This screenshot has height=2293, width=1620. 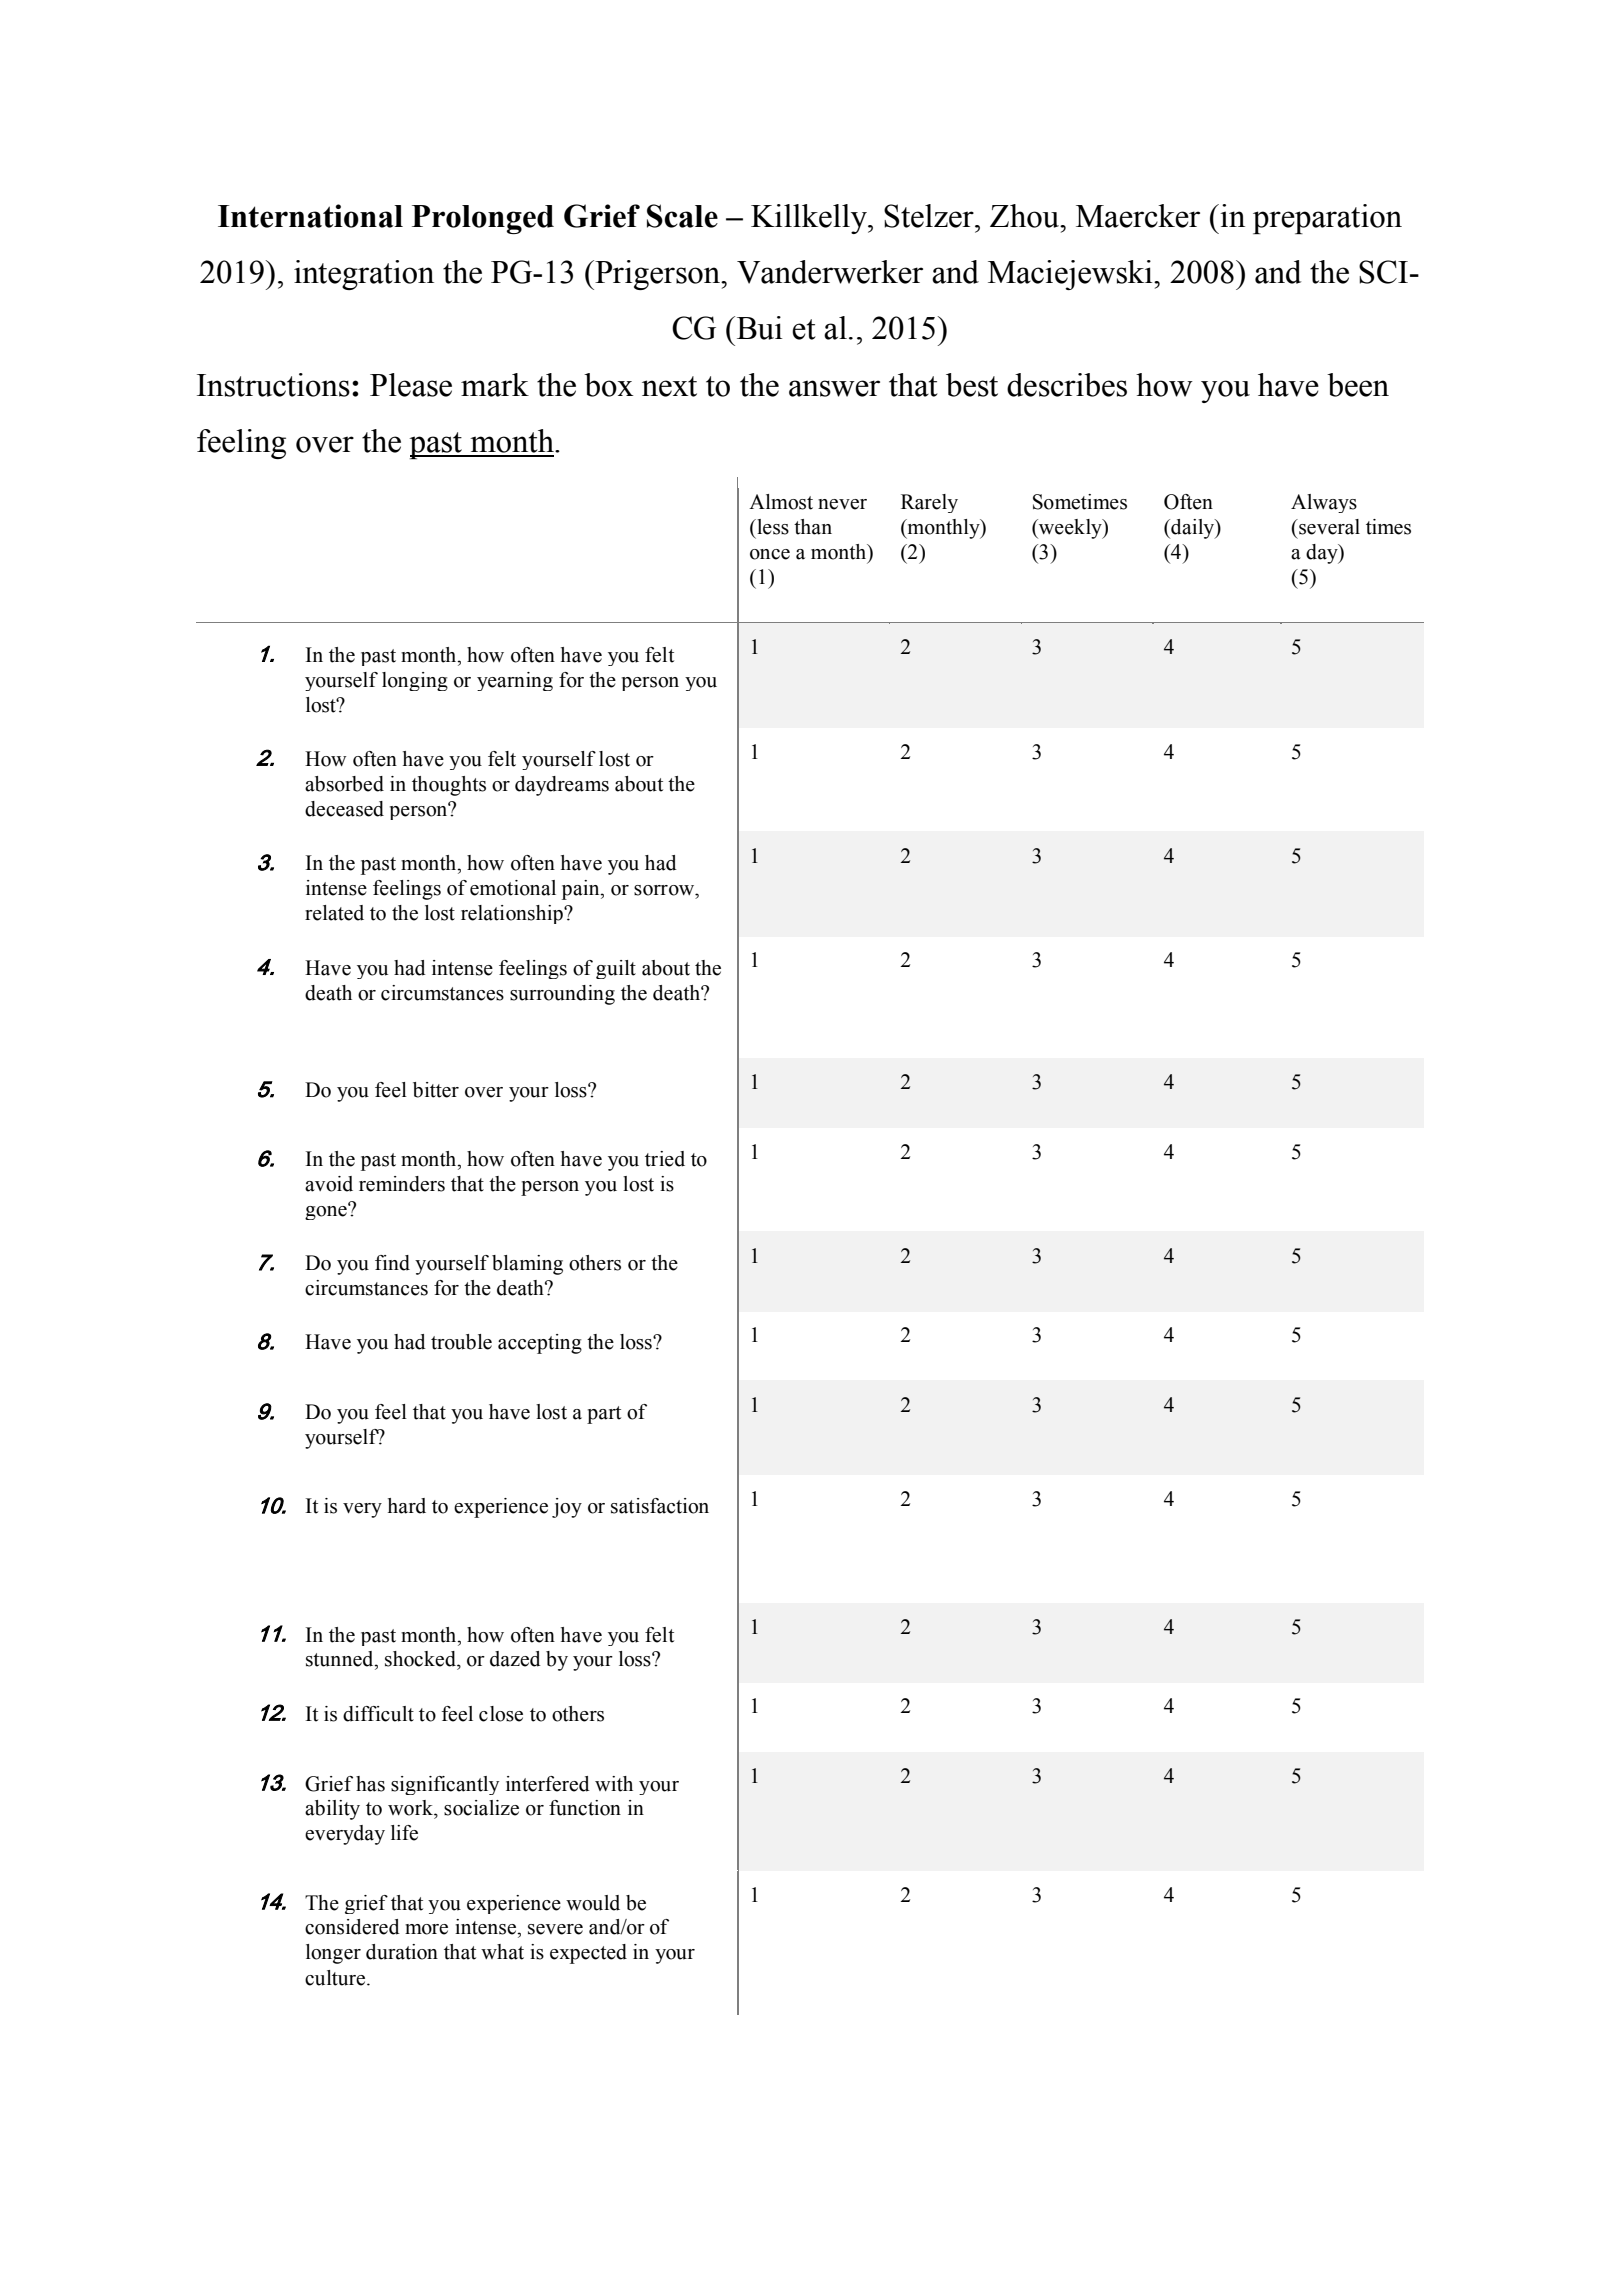 What do you see at coordinates (426, 1929) in the screenshot?
I see `more` at bounding box center [426, 1929].
